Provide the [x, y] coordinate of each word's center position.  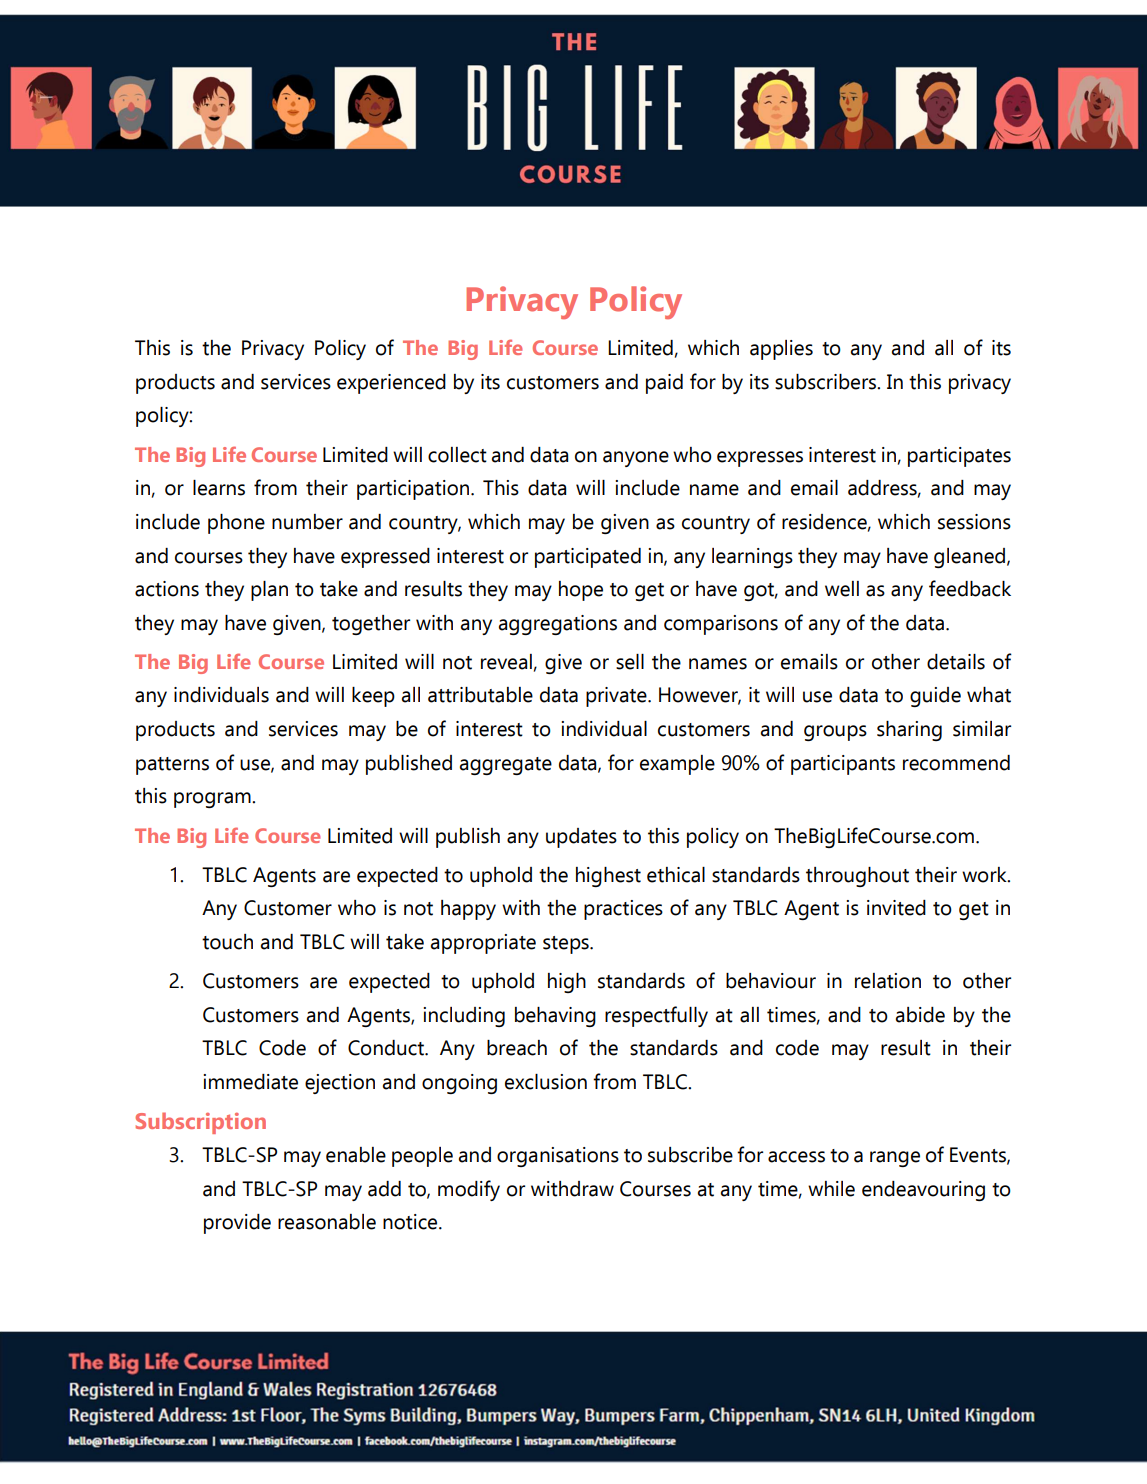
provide [237, 1224]
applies [781, 350]
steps [567, 945]
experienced [391, 384]
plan [269, 591]
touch [227, 942]
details [956, 662]
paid [664, 384]
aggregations [558, 625]
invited [896, 908]
